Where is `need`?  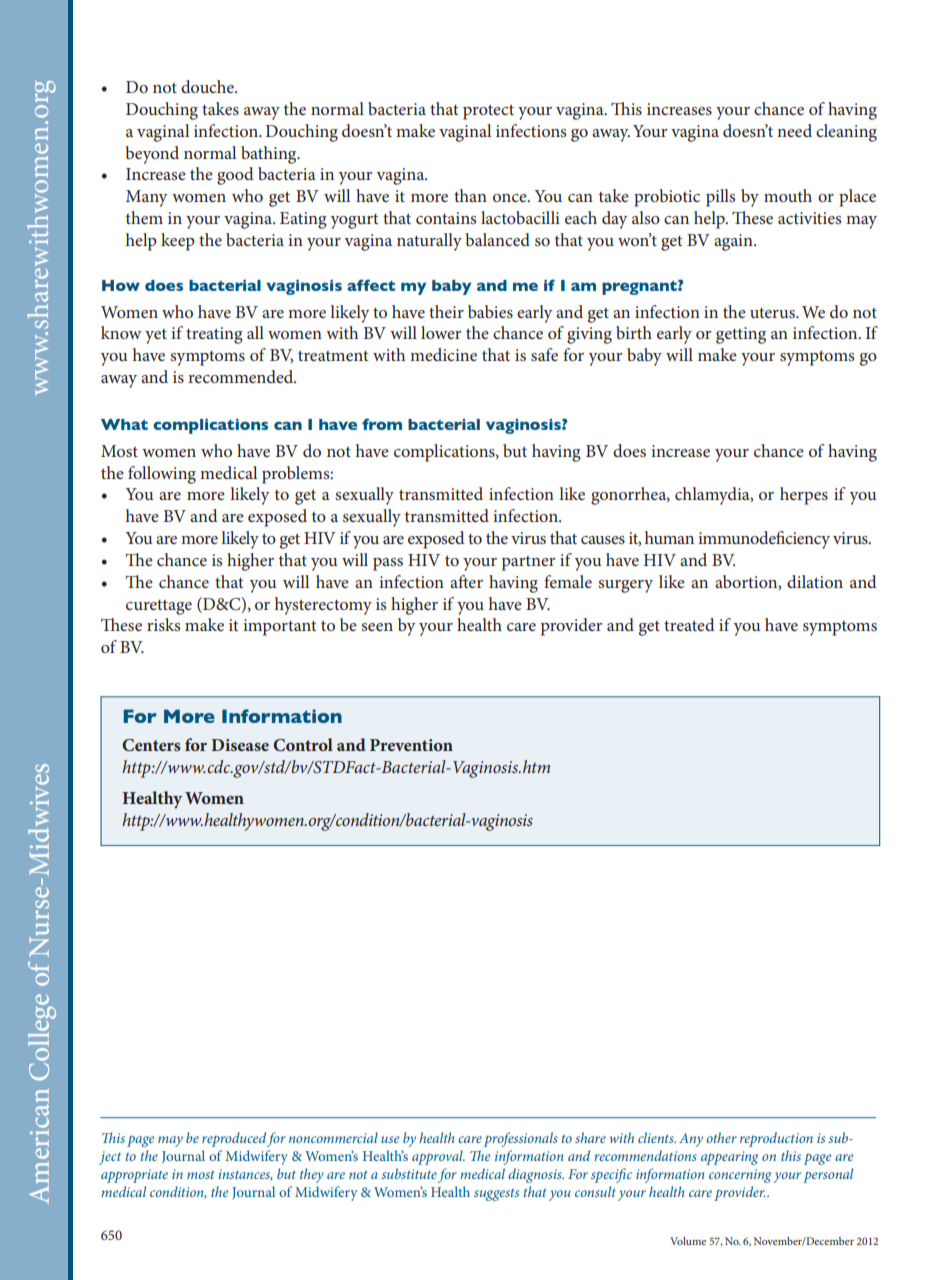 need is located at coordinates (794, 130).
